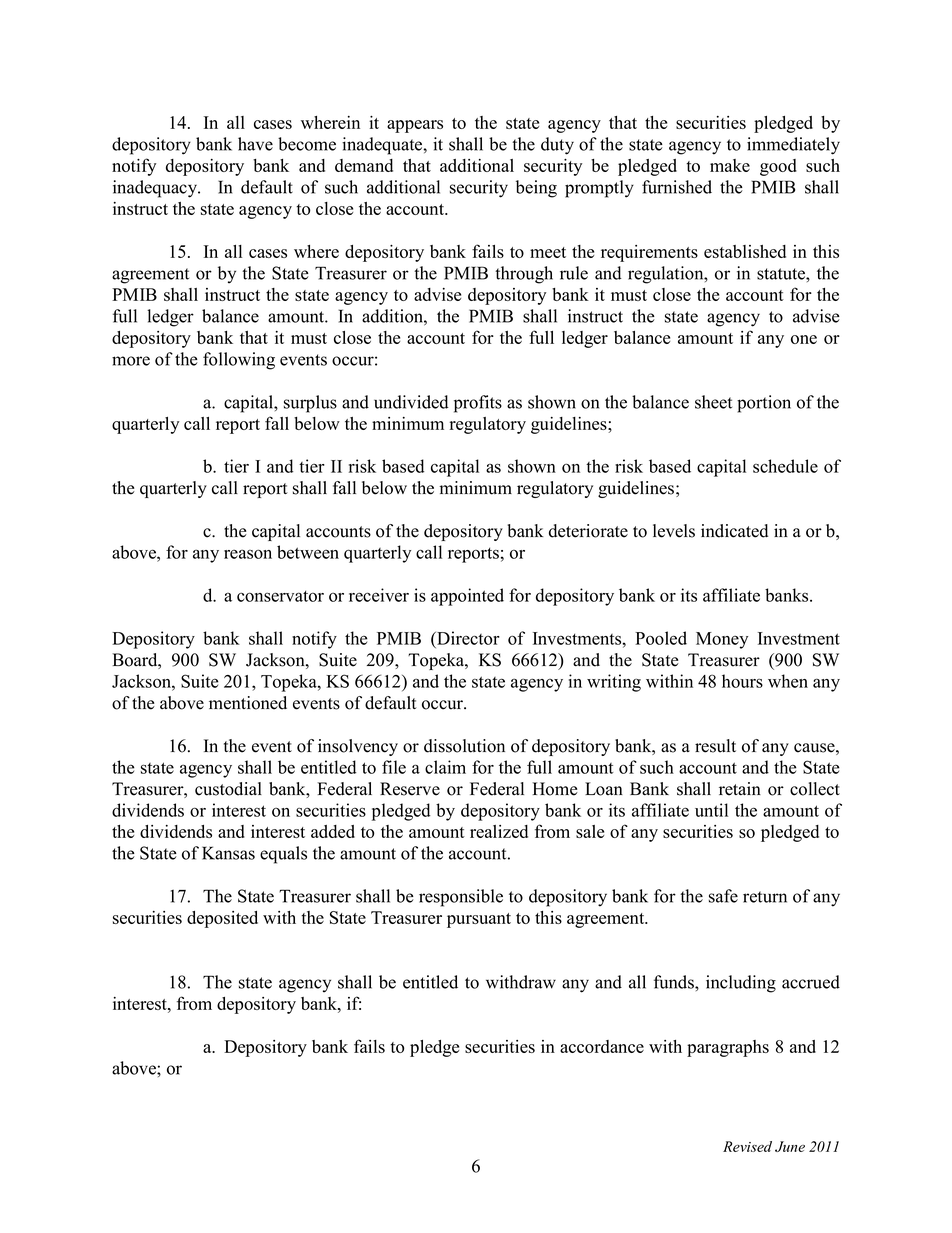 The height and width of the screenshot is (1233, 952). What do you see at coordinates (222, 919) in the screenshot?
I see `deposited` at bounding box center [222, 919].
